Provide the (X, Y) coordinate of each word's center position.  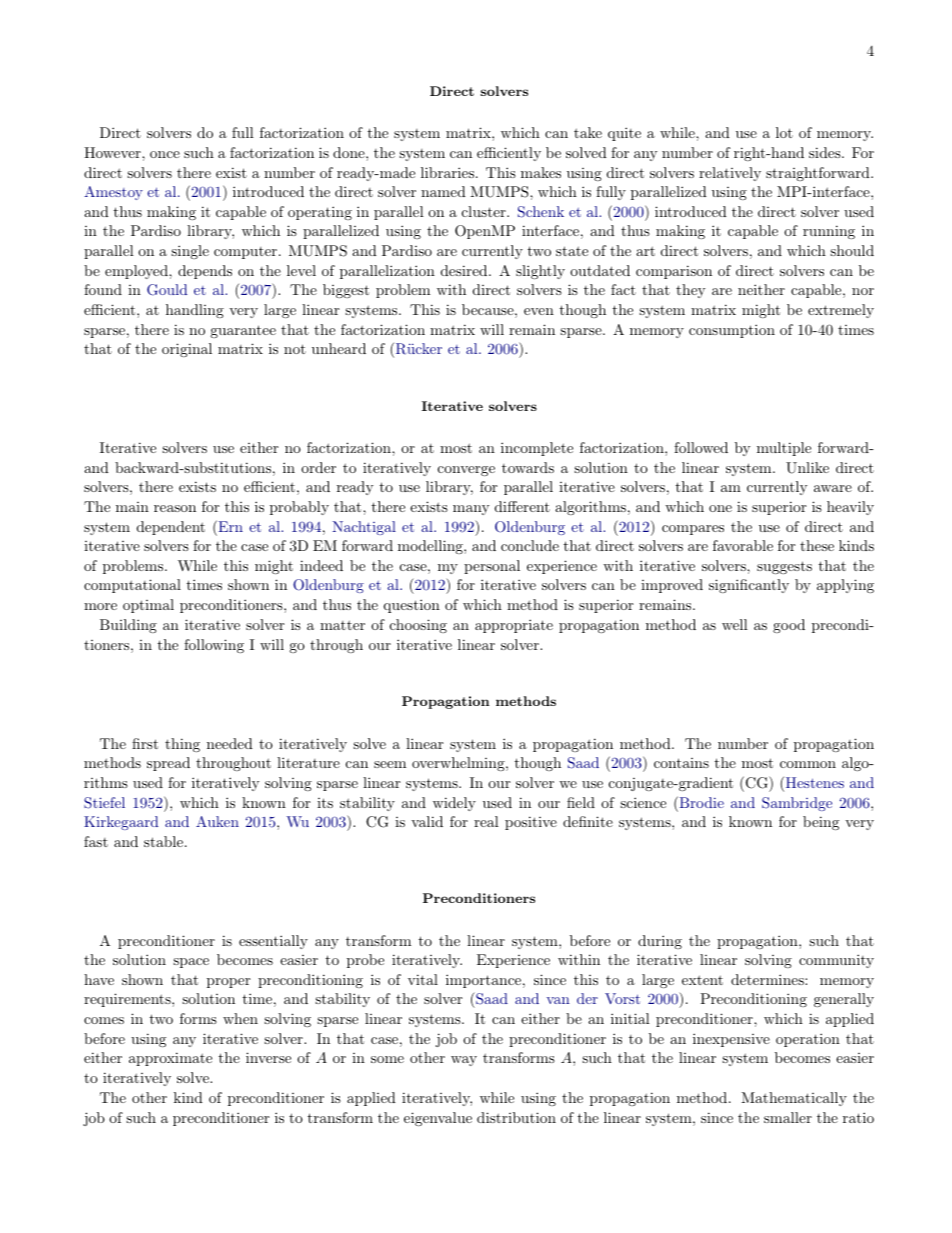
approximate (170, 1059)
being (821, 823)
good (789, 626)
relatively (730, 174)
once (165, 154)
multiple (784, 449)
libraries (447, 172)
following (214, 646)
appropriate (514, 626)
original (187, 350)
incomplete (537, 449)
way (464, 1061)
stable (165, 841)
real (486, 821)
